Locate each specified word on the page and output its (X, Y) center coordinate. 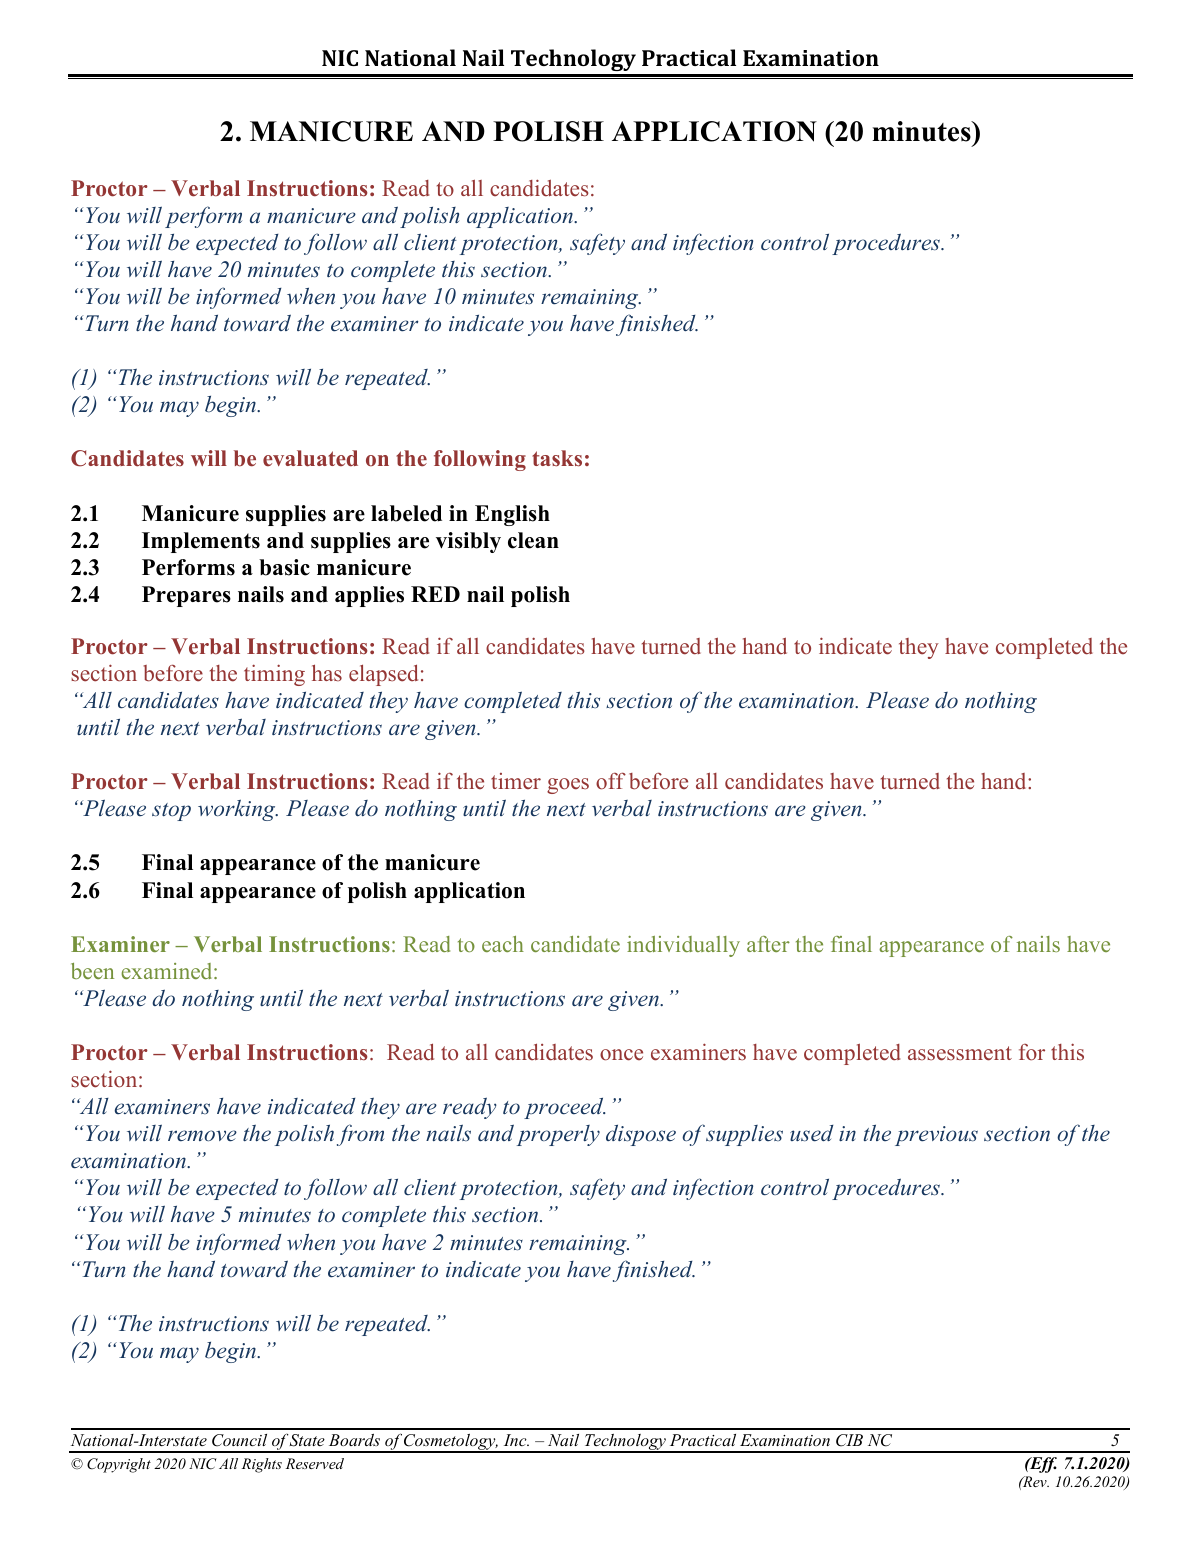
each (503, 944)
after (768, 944)
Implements (201, 542)
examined (168, 971)
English (512, 515)
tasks (557, 458)
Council (239, 1440)
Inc (516, 1440)
